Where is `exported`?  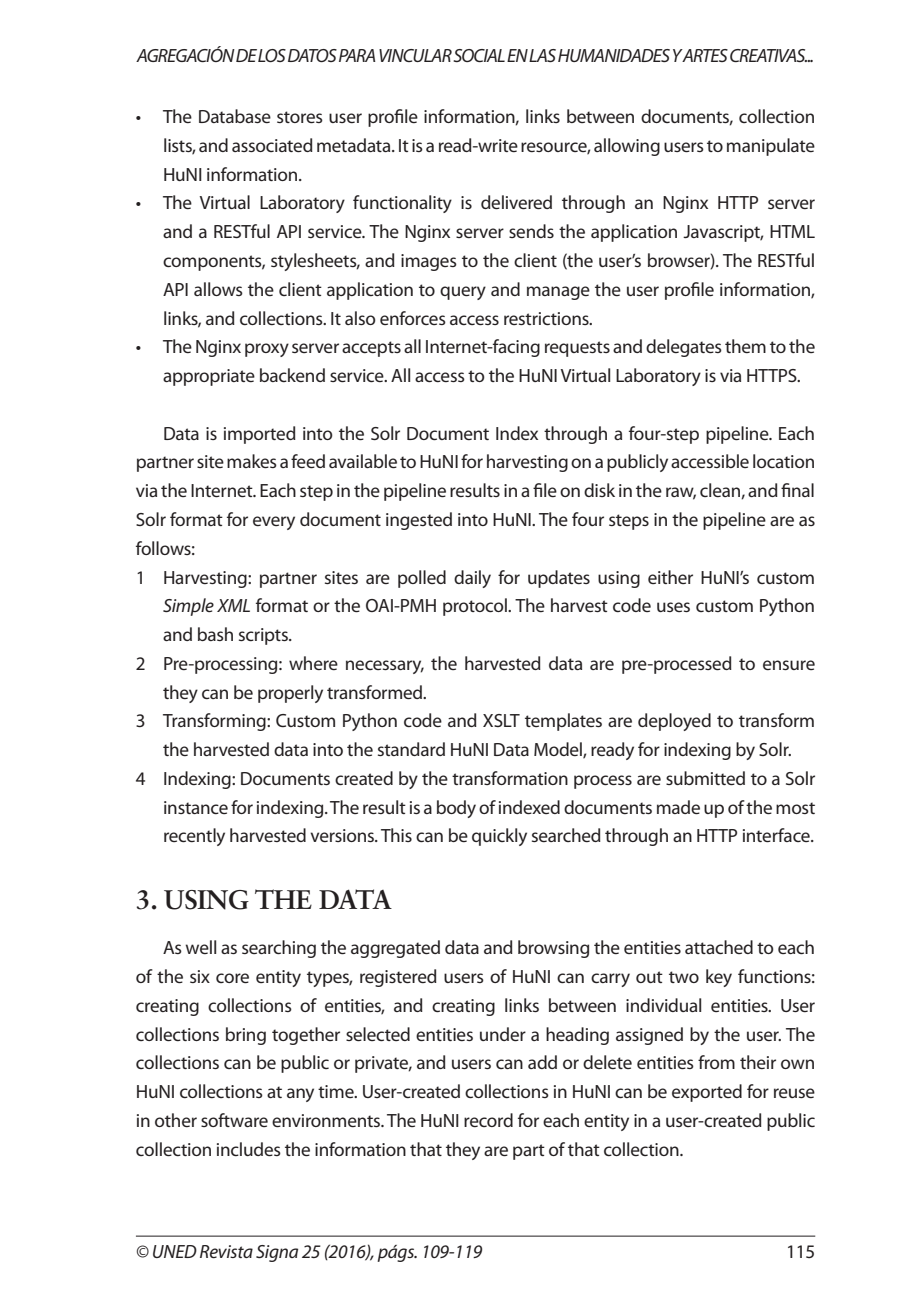 exported is located at coordinates (707, 1093).
